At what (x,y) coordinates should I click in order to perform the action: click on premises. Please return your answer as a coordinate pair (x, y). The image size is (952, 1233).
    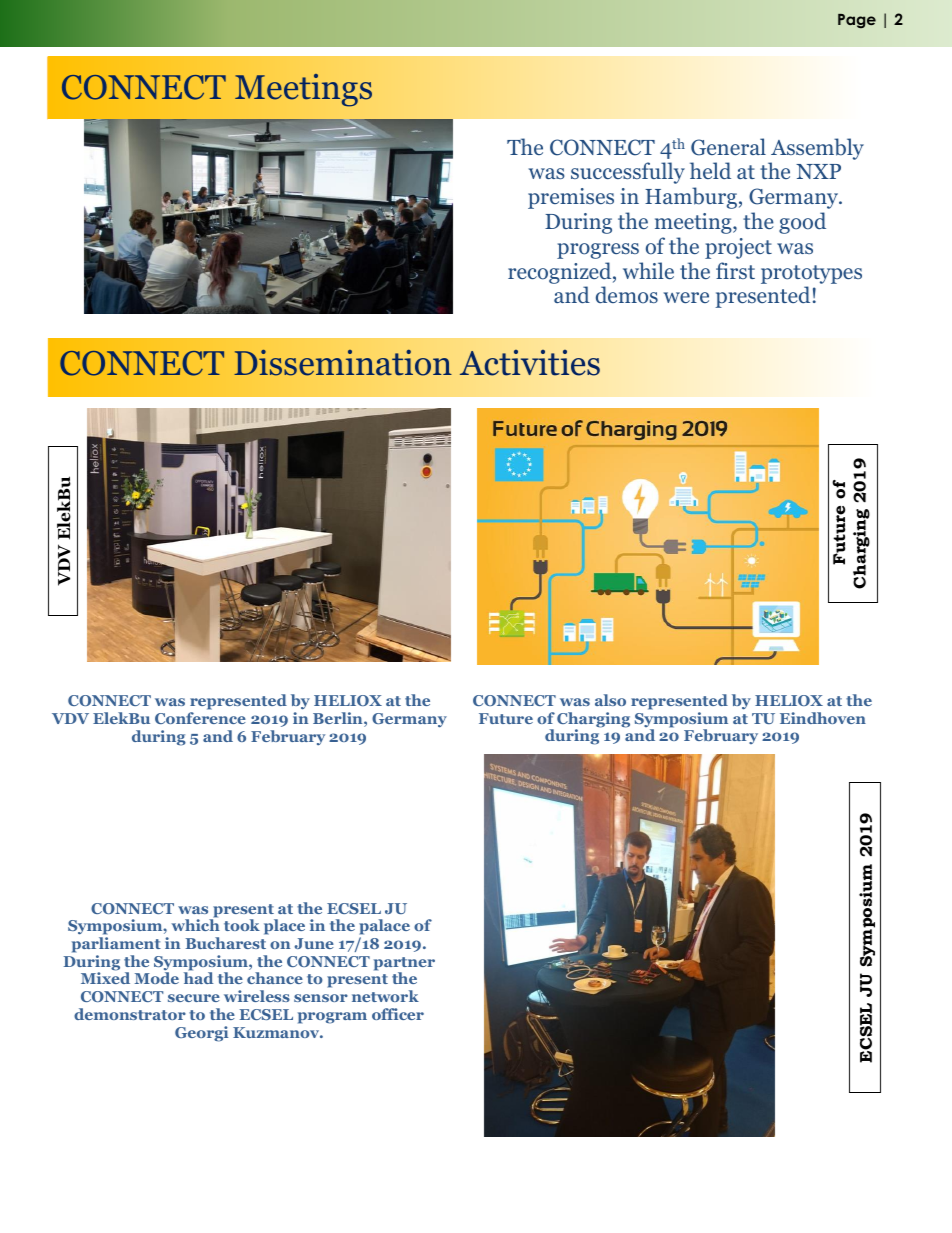
    Looking at the image, I should click on (571, 198).
